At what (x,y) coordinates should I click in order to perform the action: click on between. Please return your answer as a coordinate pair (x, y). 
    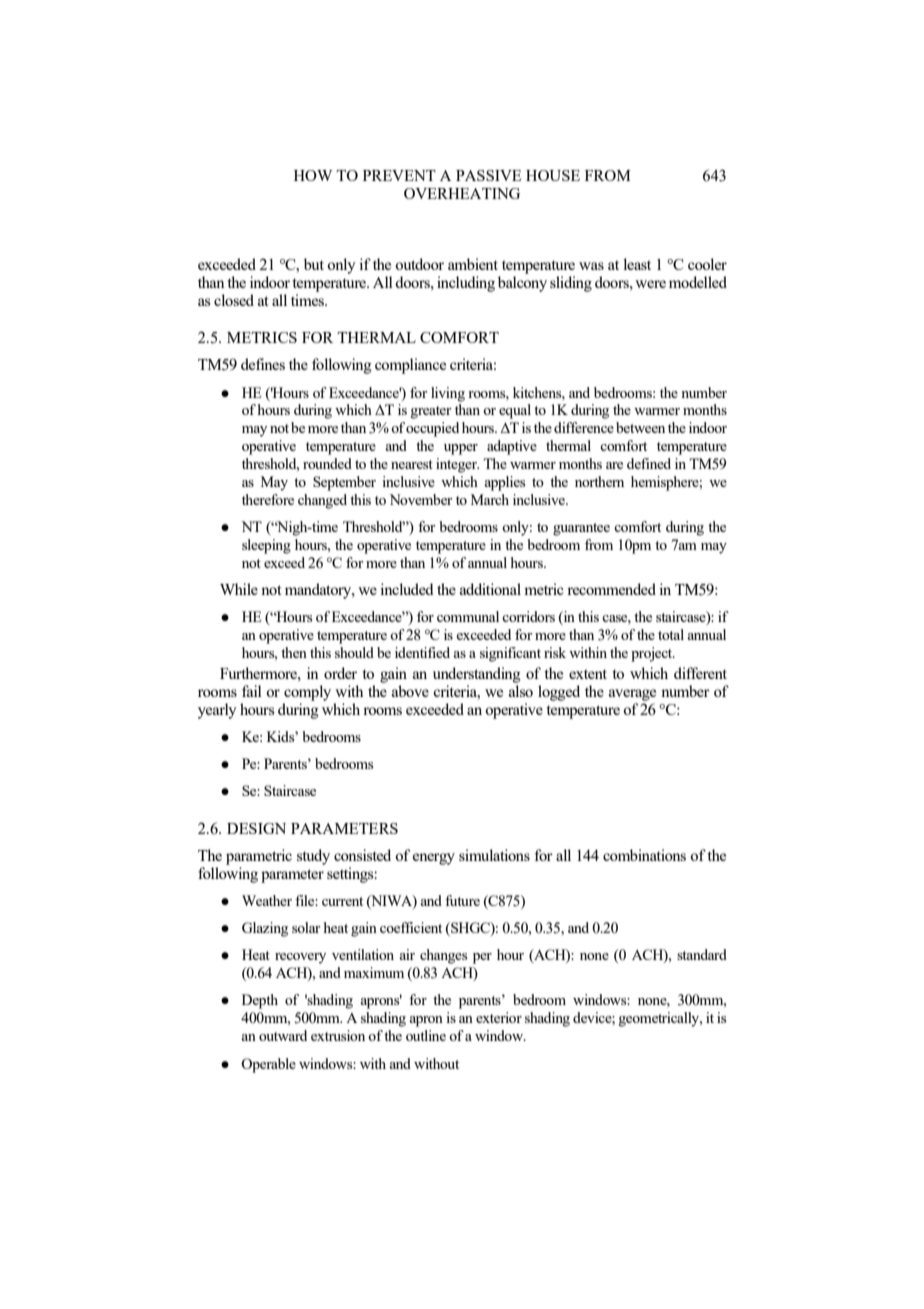
    Looking at the image, I should click on (640, 427).
